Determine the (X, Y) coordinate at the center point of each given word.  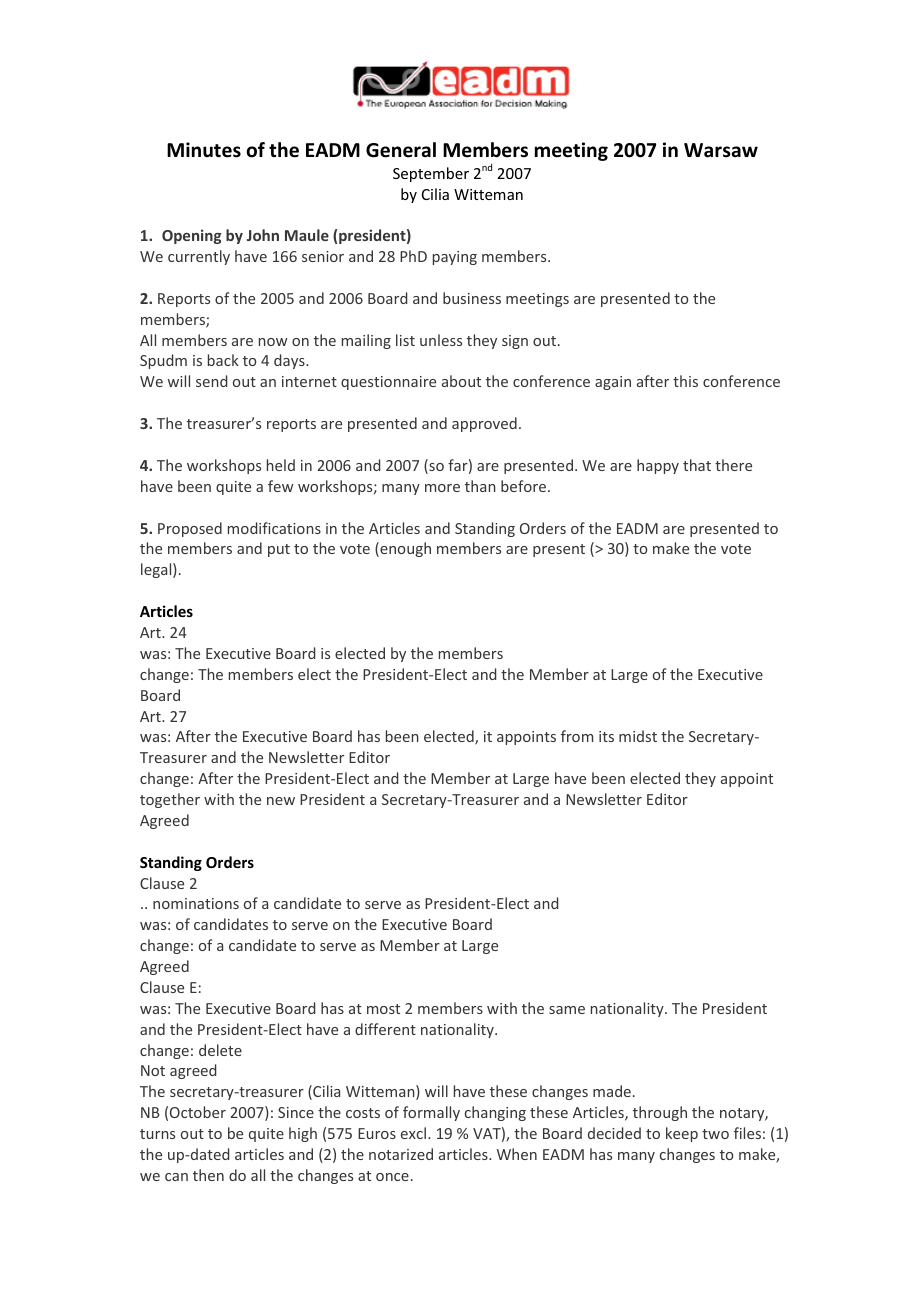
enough (404, 549)
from (577, 736)
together (170, 800)
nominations (196, 903)
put (279, 550)
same (567, 1010)
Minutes (204, 150)
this (685, 381)
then (208, 1175)
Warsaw (721, 150)
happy (658, 466)
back (223, 360)
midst (638, 736)
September (431, 174)
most (383, 1009)
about (461, 381)
